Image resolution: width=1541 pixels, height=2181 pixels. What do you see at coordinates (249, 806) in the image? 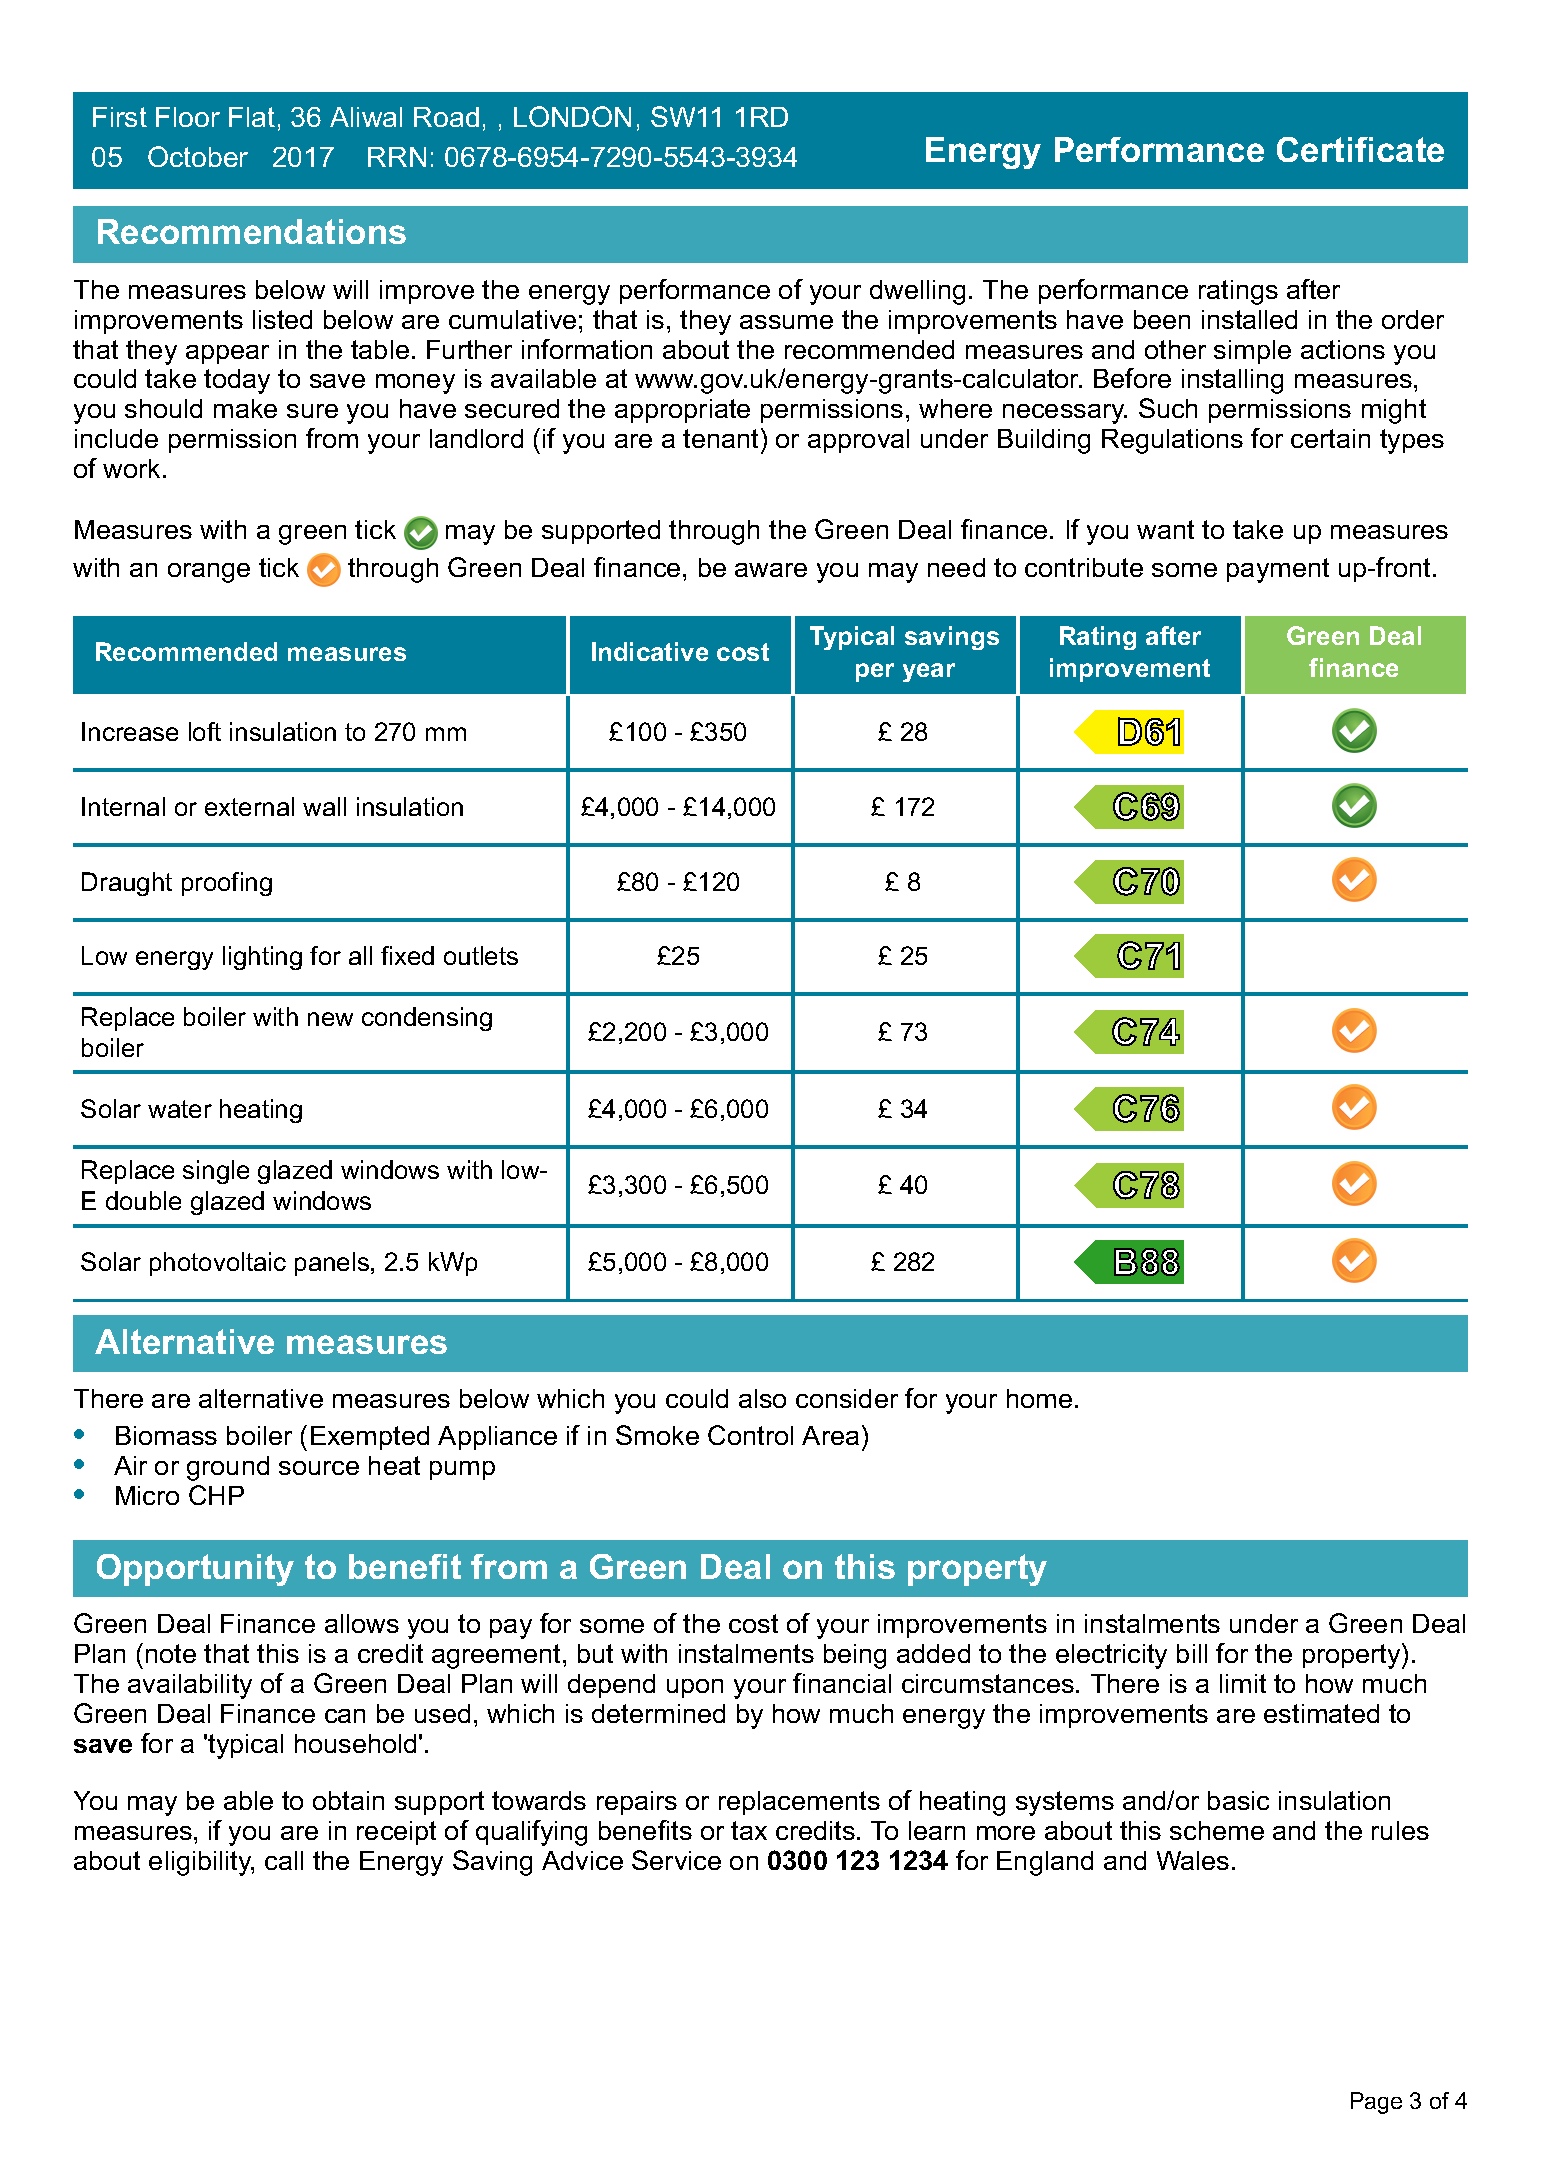
I see `external` at bounding box center [249, 806].
